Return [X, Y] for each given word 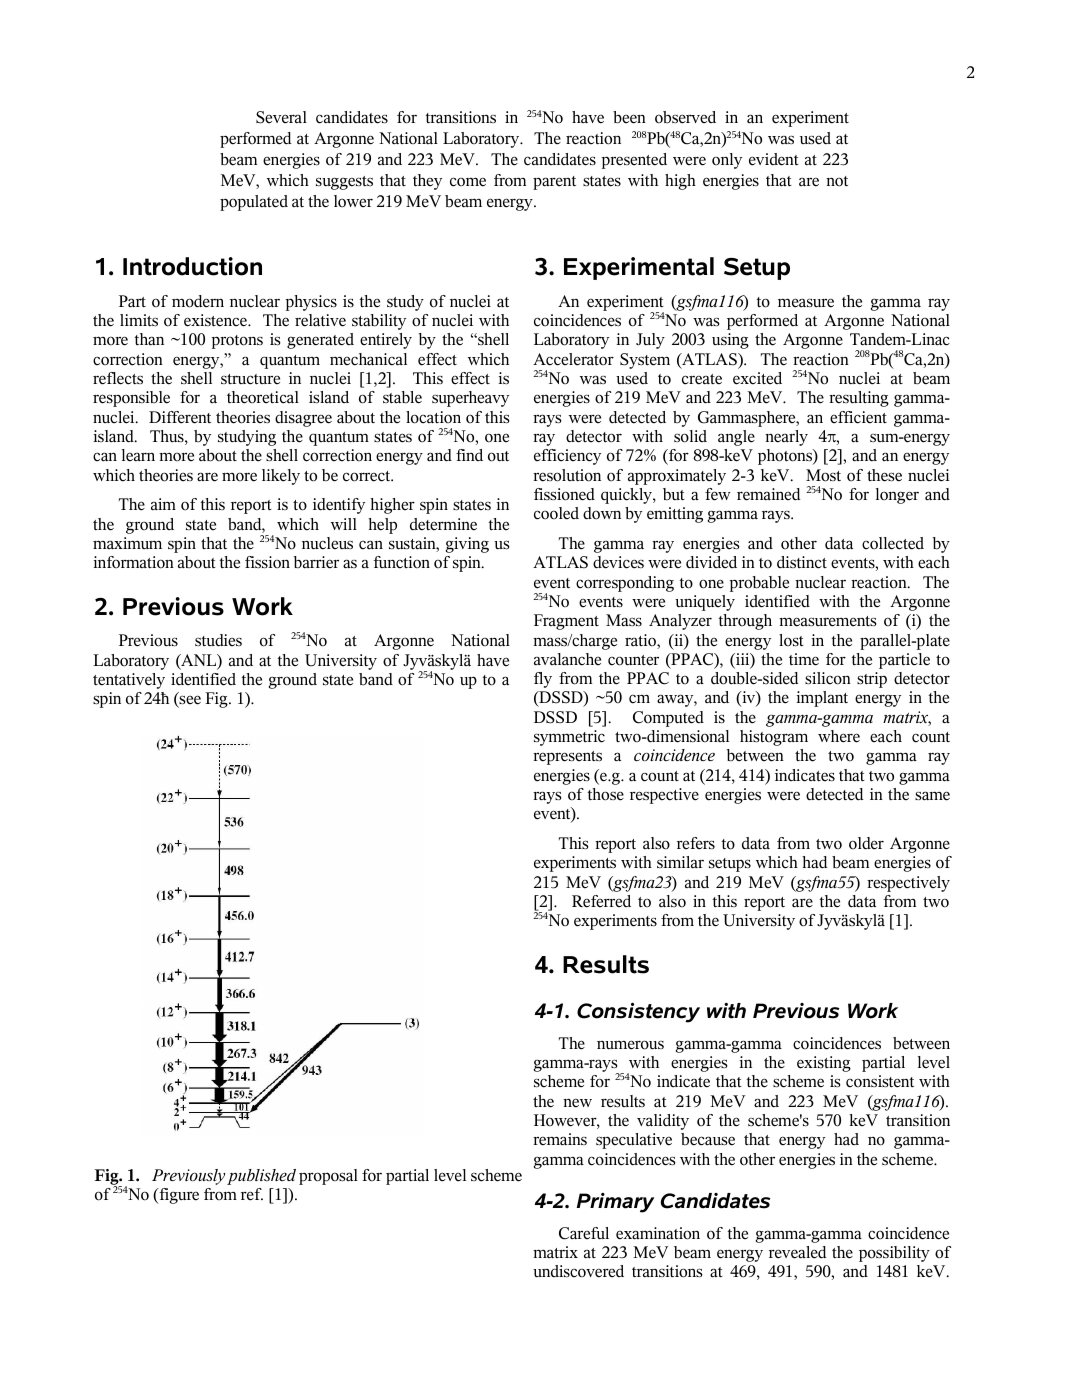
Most [823, 475]
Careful [584, 1233]
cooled [556, 513]
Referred [601, 901]
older [866, 843]
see [189, 701]
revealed [798, 1252]
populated [254, 203]
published [261, 1177]
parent [554, 183]
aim [163, 504]
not [837, 181]
